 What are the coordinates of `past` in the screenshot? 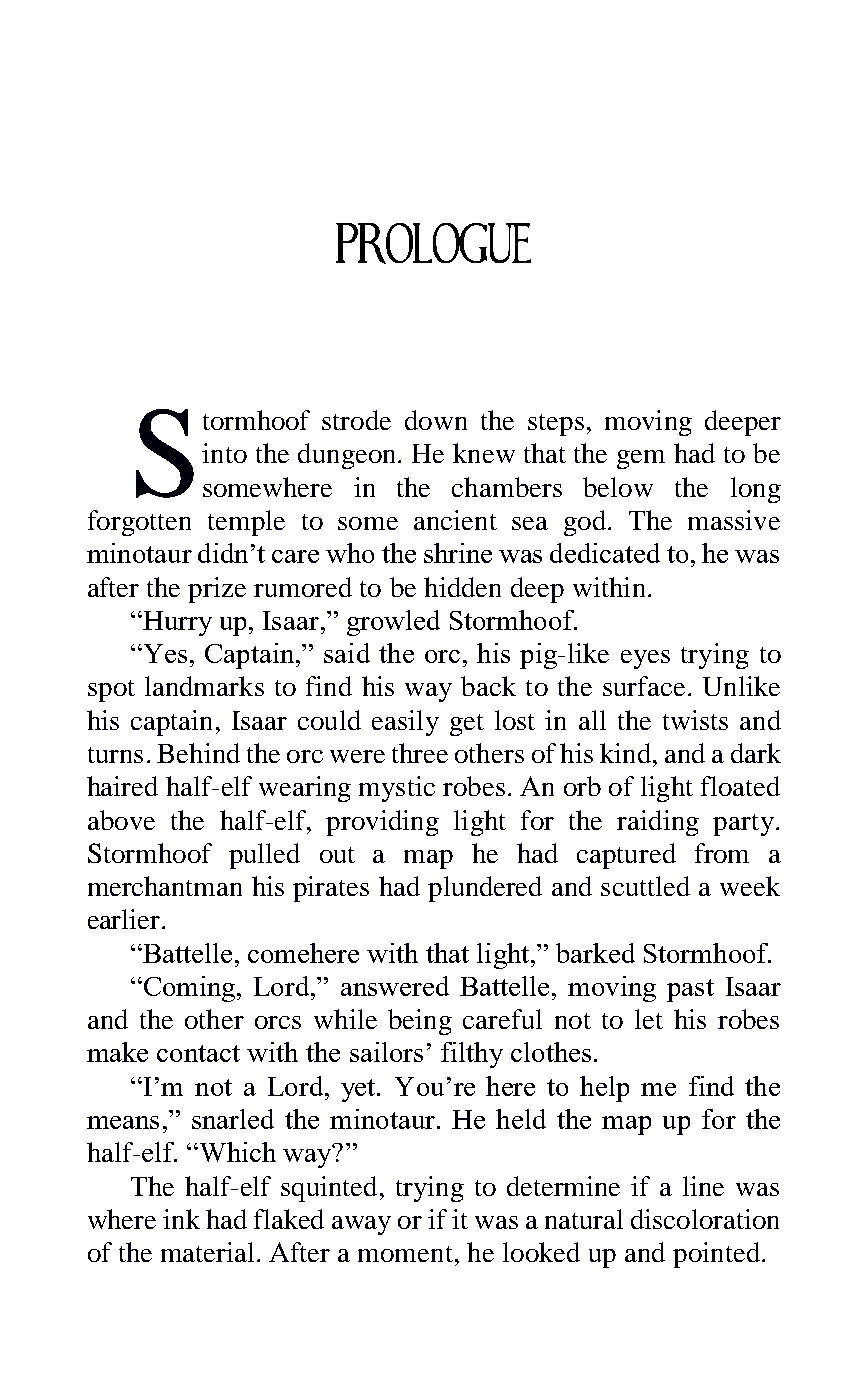 It's located at (690, 990).
